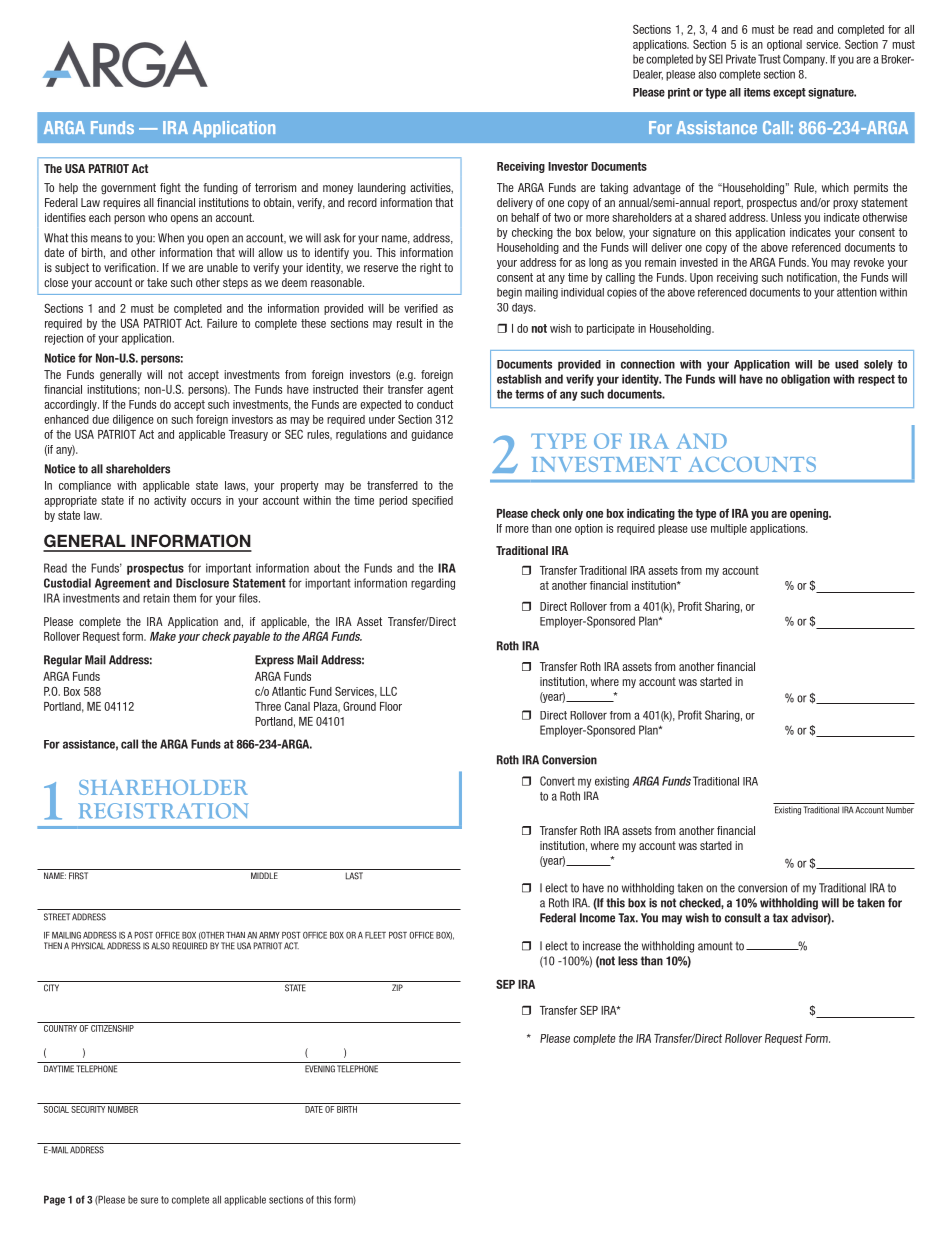 Image resolution: width=952 pixels, height=1233 pixels. I want to click on activity, so click(170, 501).
